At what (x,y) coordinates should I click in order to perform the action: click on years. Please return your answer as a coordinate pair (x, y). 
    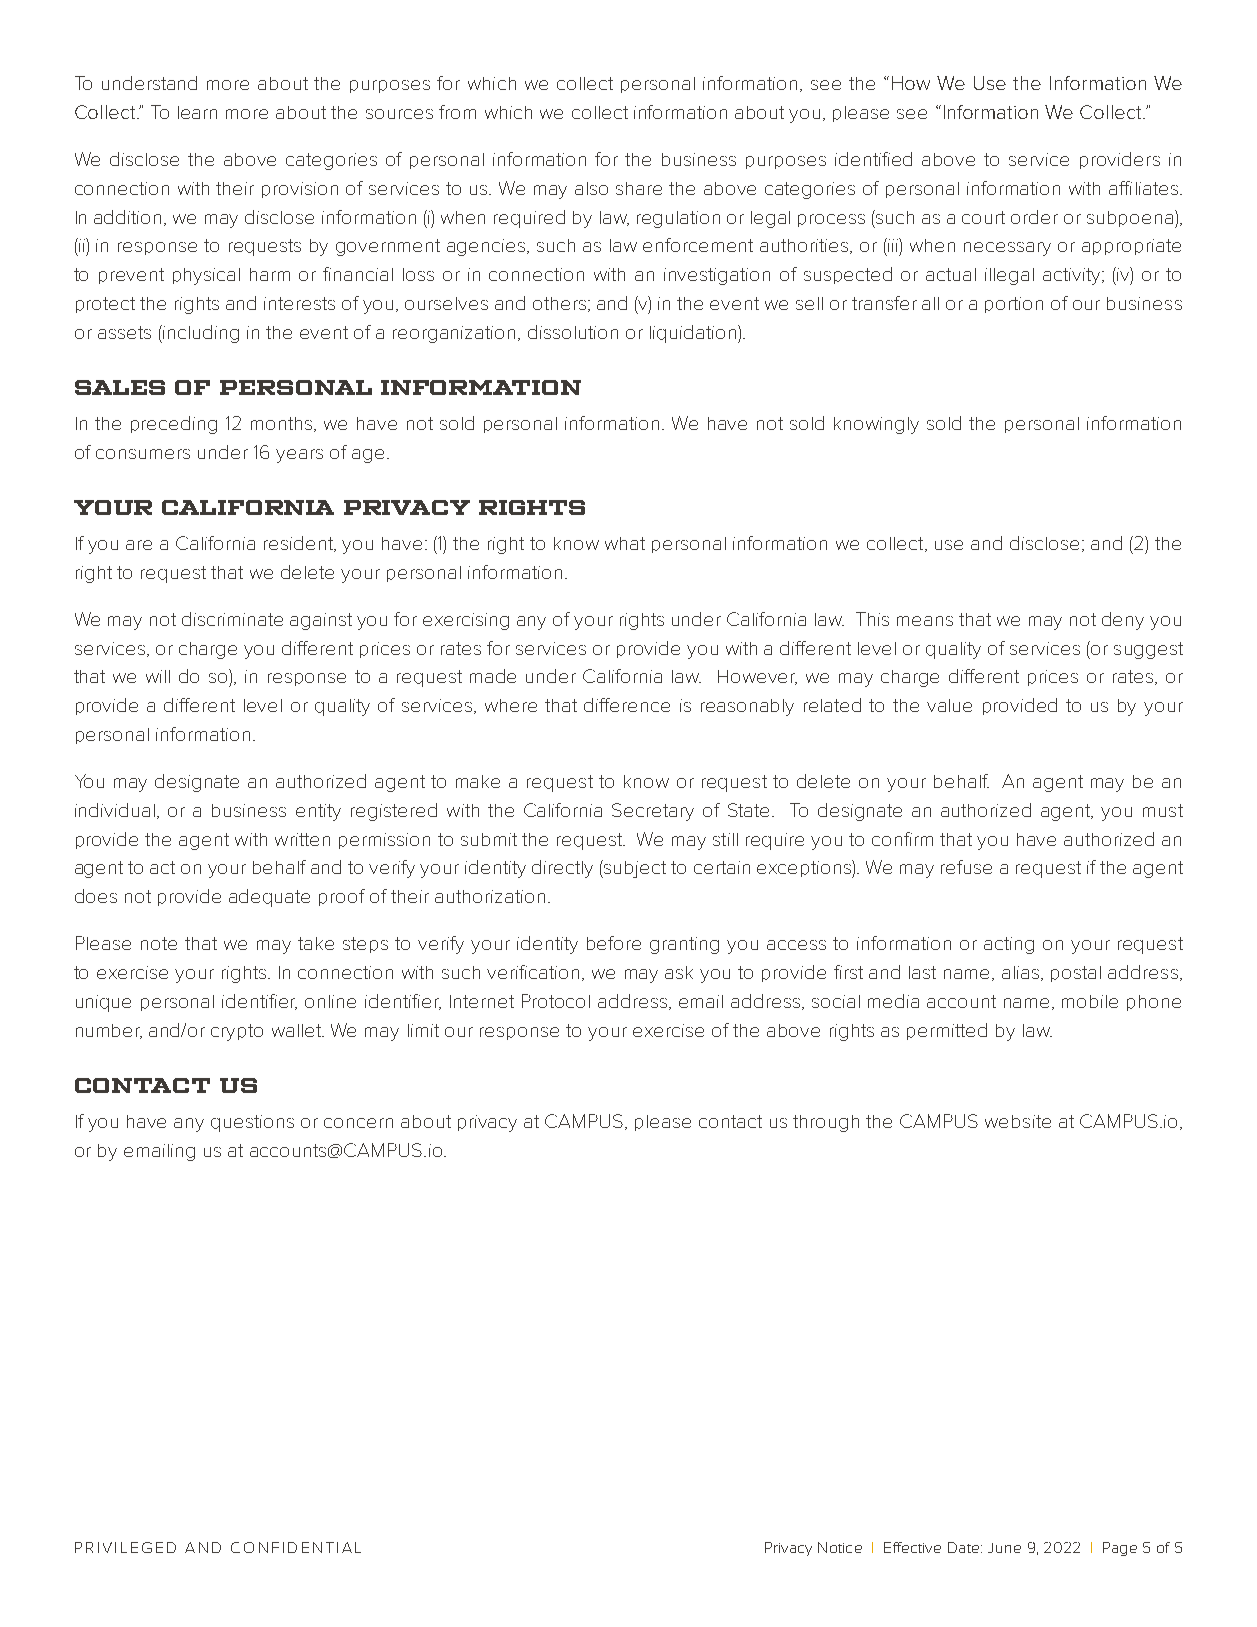
    Looking at the image, I should click on (299, 456).
